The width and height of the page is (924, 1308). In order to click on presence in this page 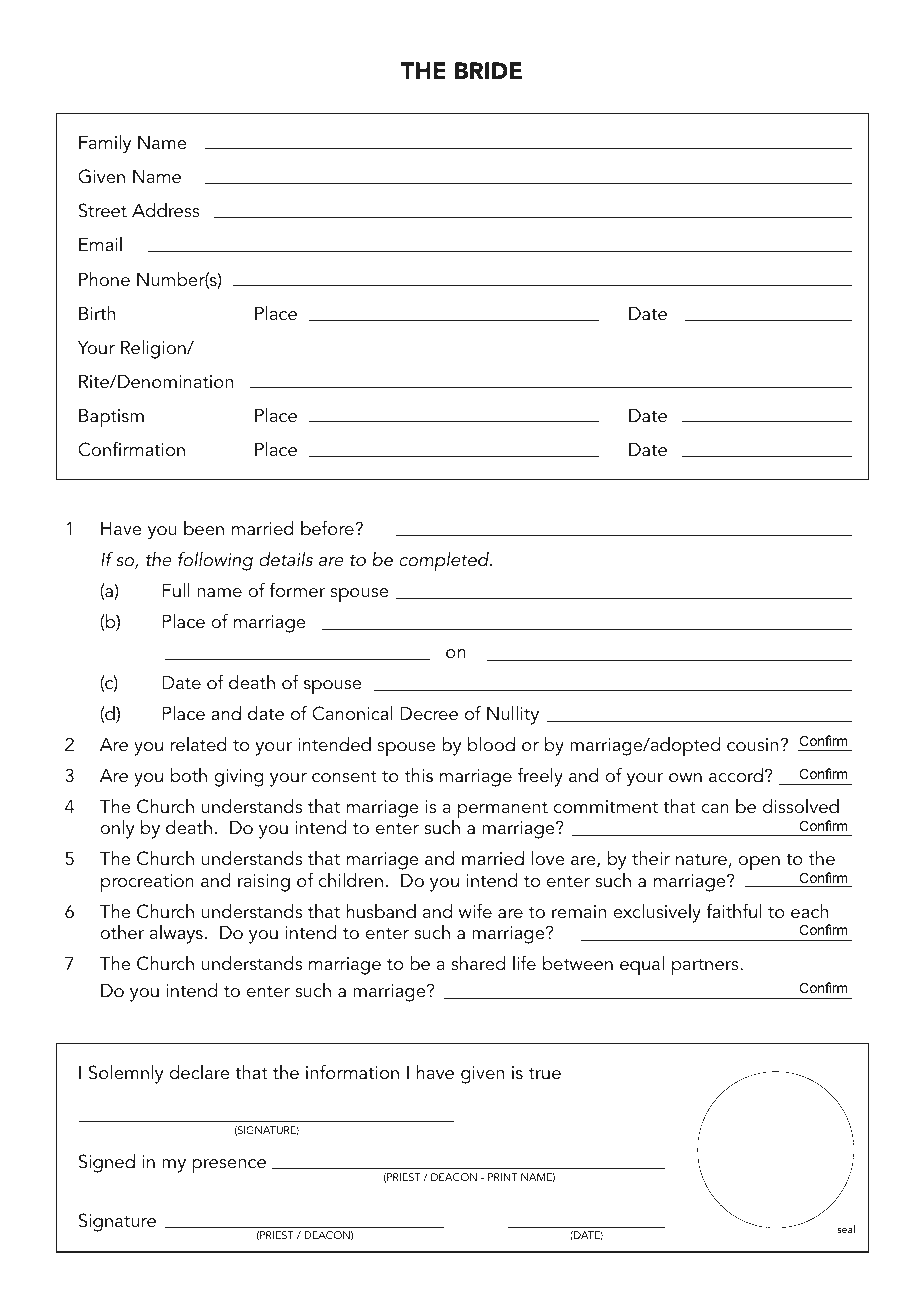, I will do `click(229, 1166)`.
